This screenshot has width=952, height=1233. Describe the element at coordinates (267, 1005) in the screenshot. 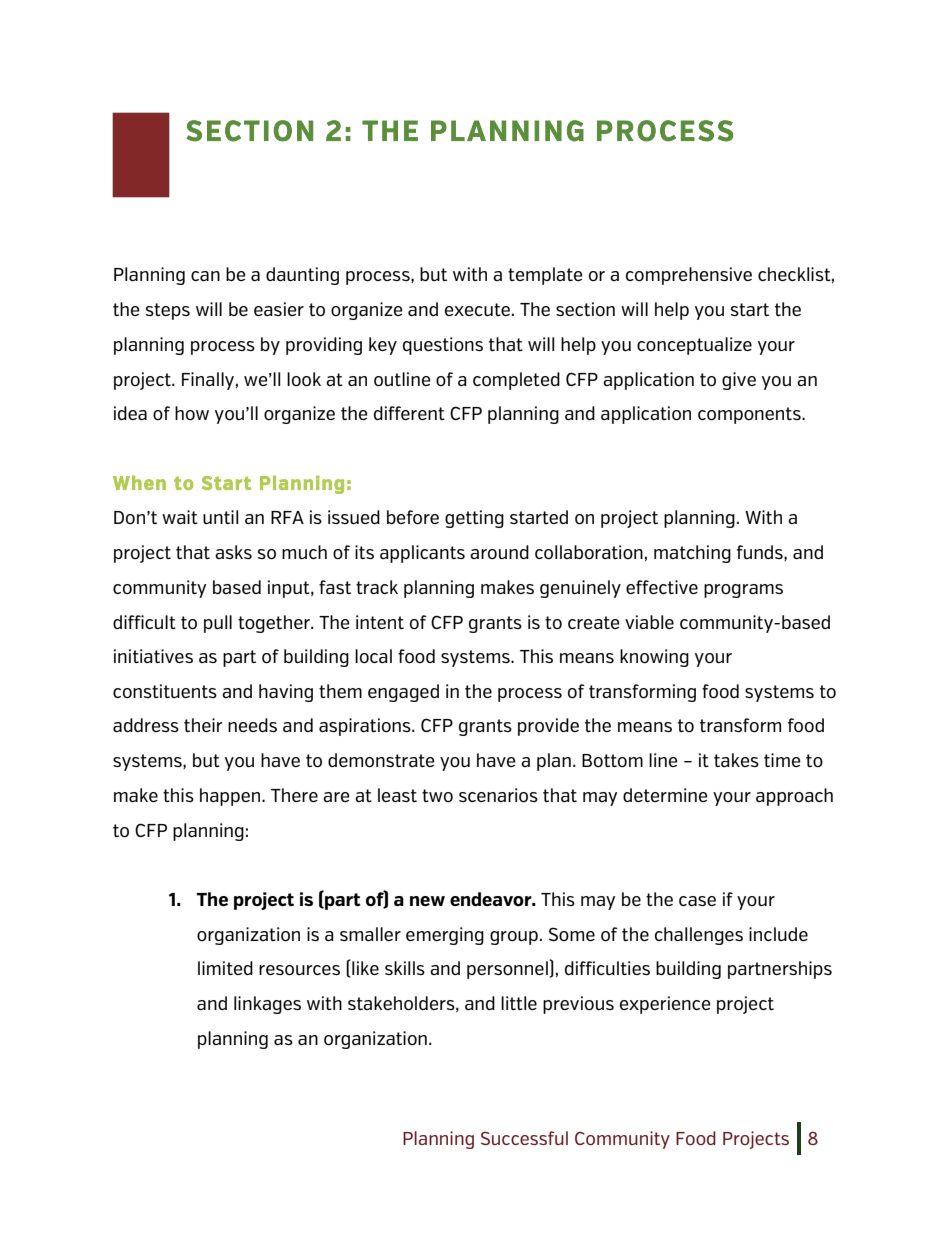

I see `linkages` at that location.
